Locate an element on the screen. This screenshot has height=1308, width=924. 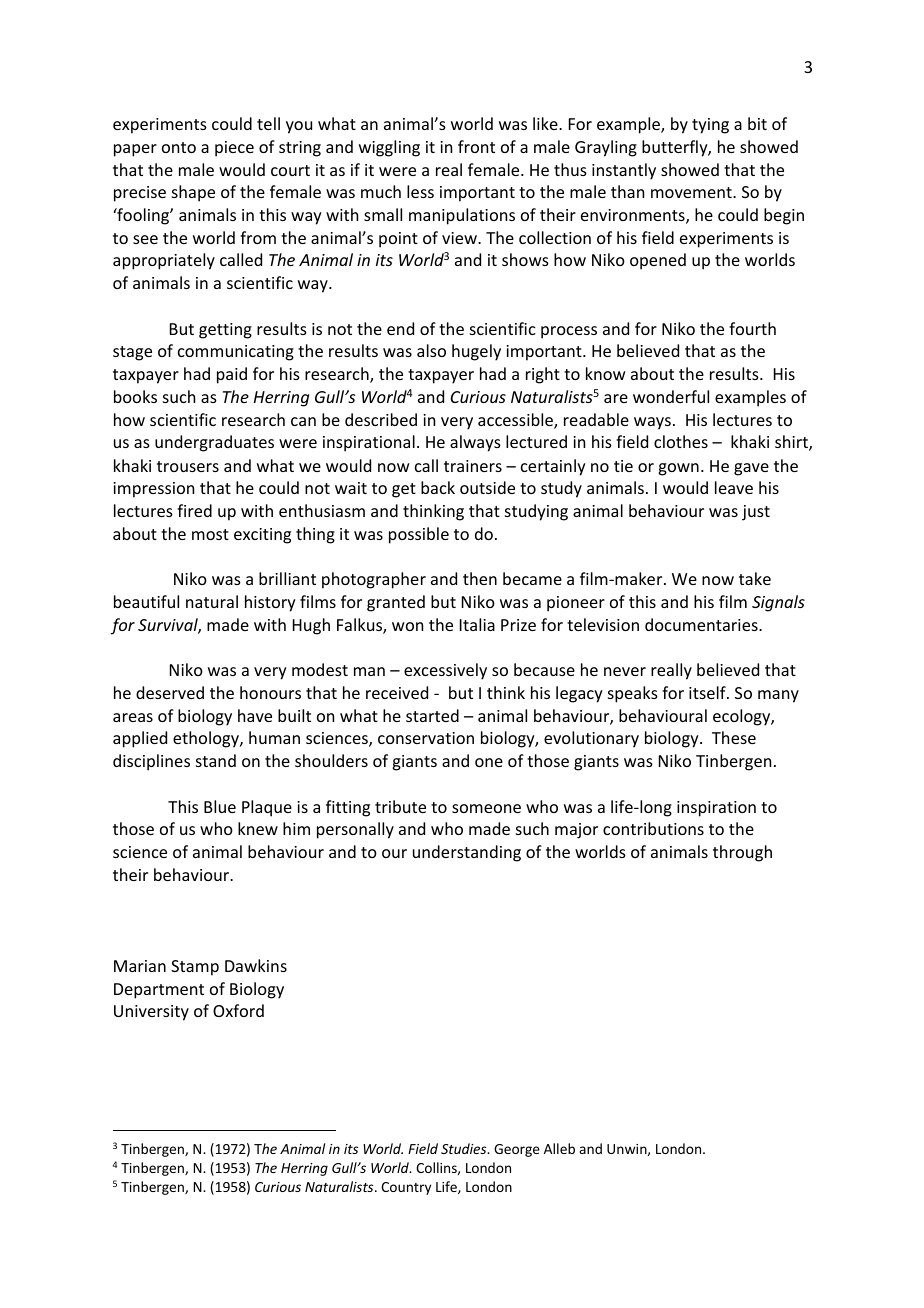
deserved is located at coordinates (170, 692).
